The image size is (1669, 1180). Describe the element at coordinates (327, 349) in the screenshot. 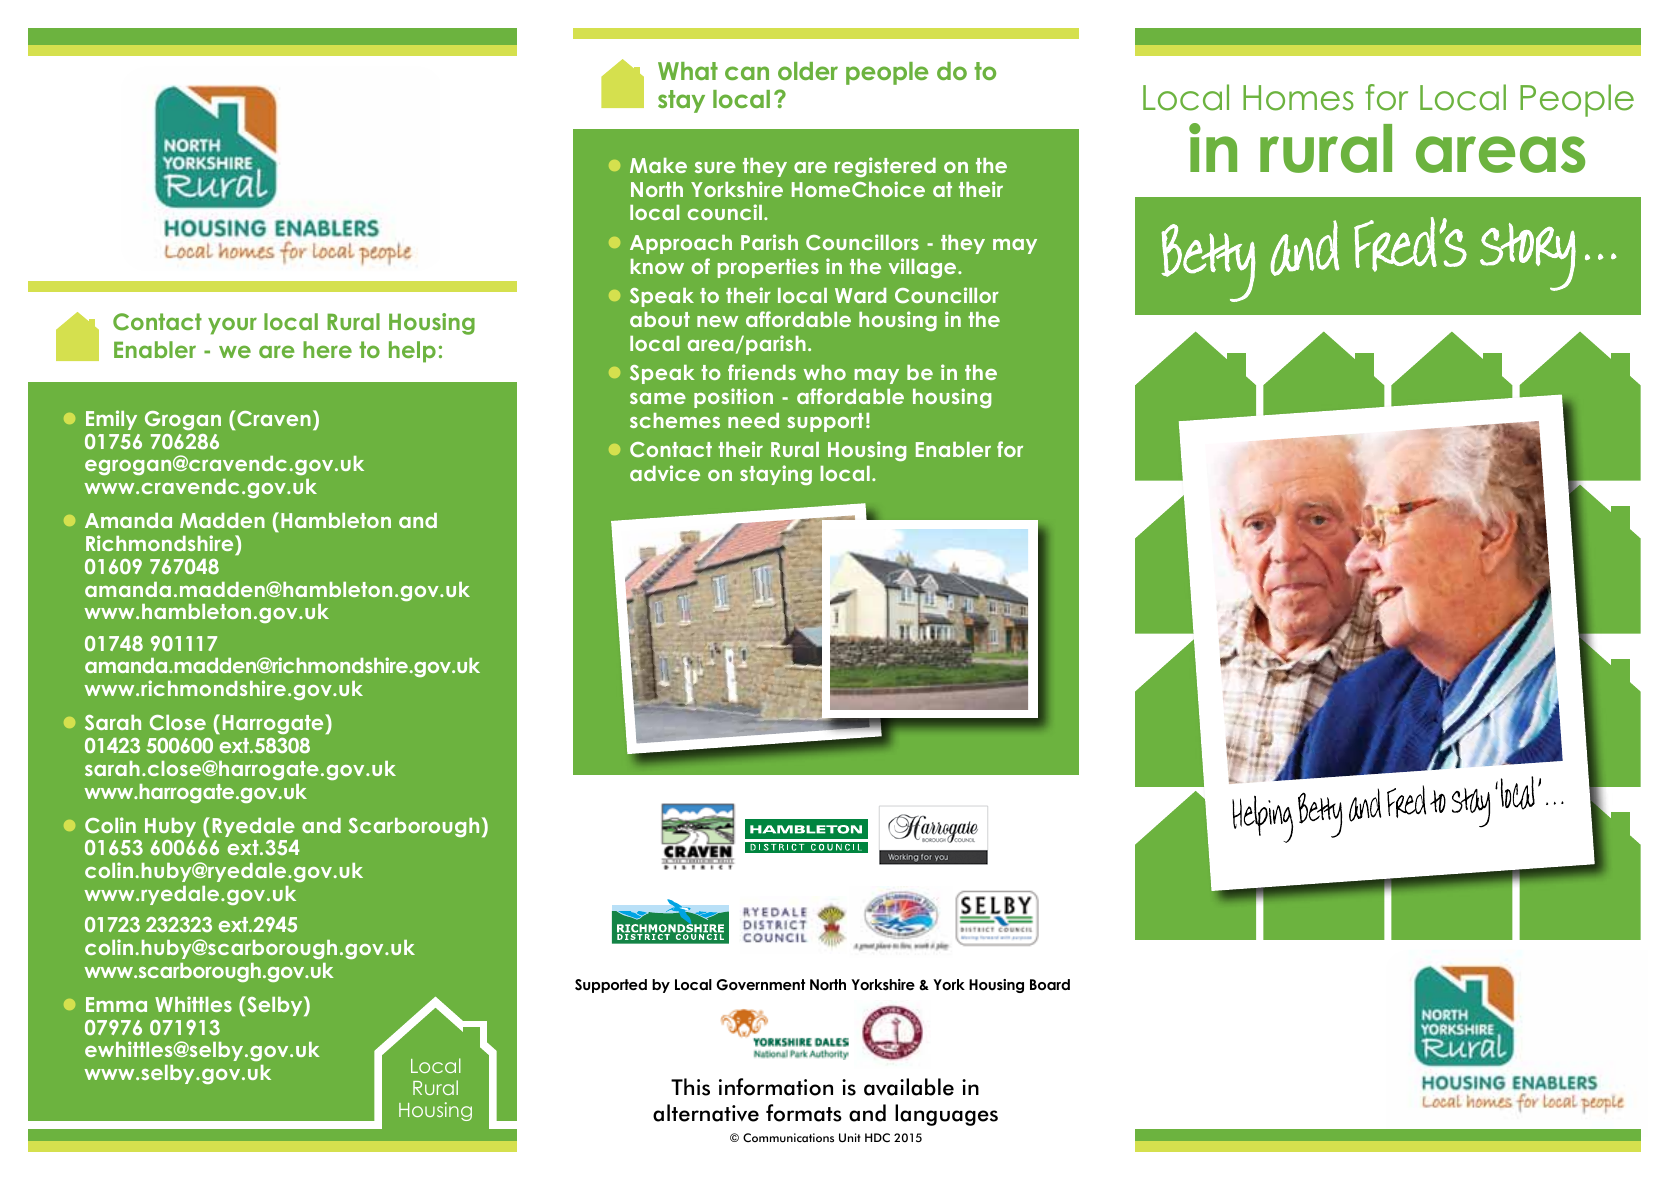

I see `here` at that location.
